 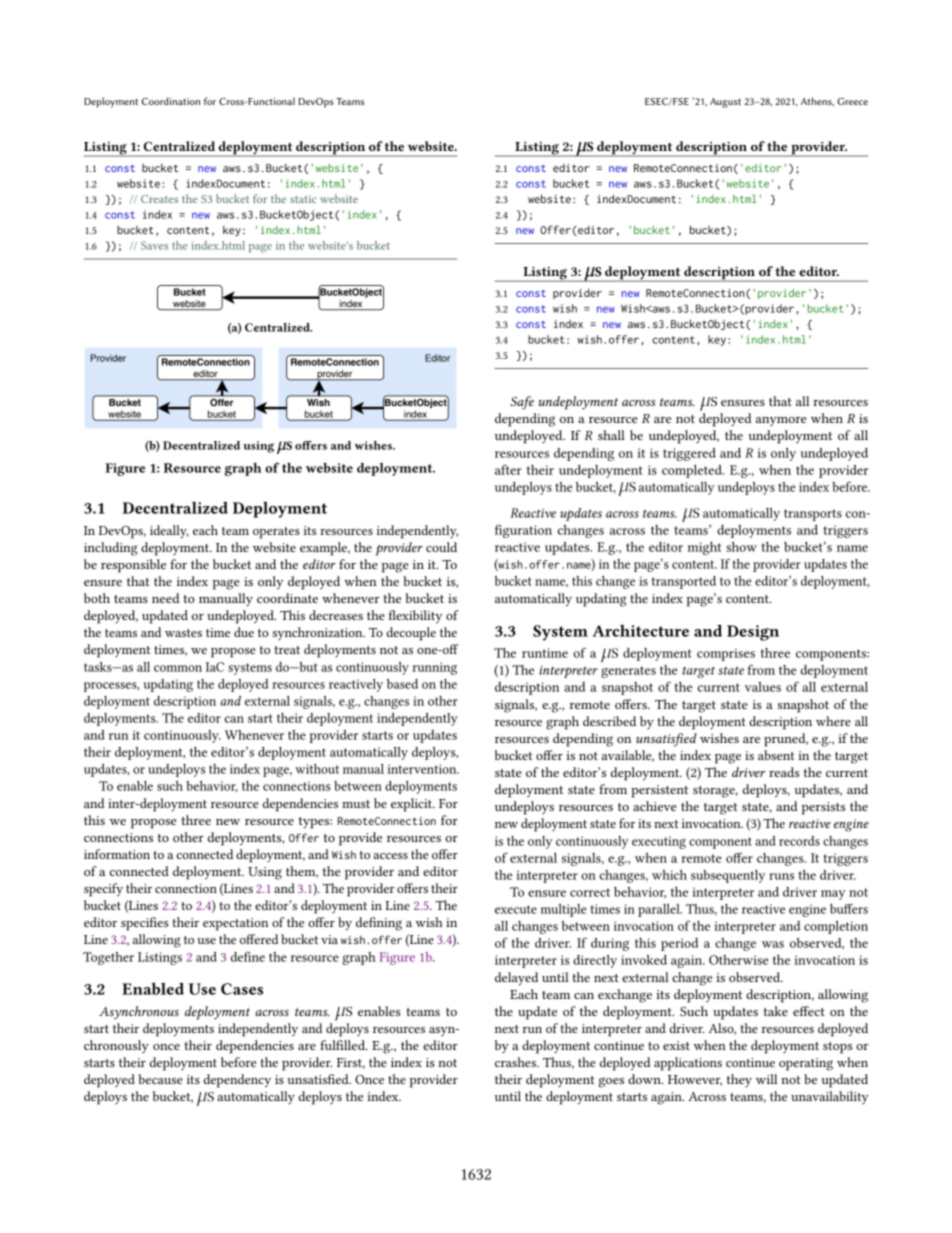 What do you see at coordinates (160, 1079) in the image?
I see `because` at bounding box center [160, 1079].
